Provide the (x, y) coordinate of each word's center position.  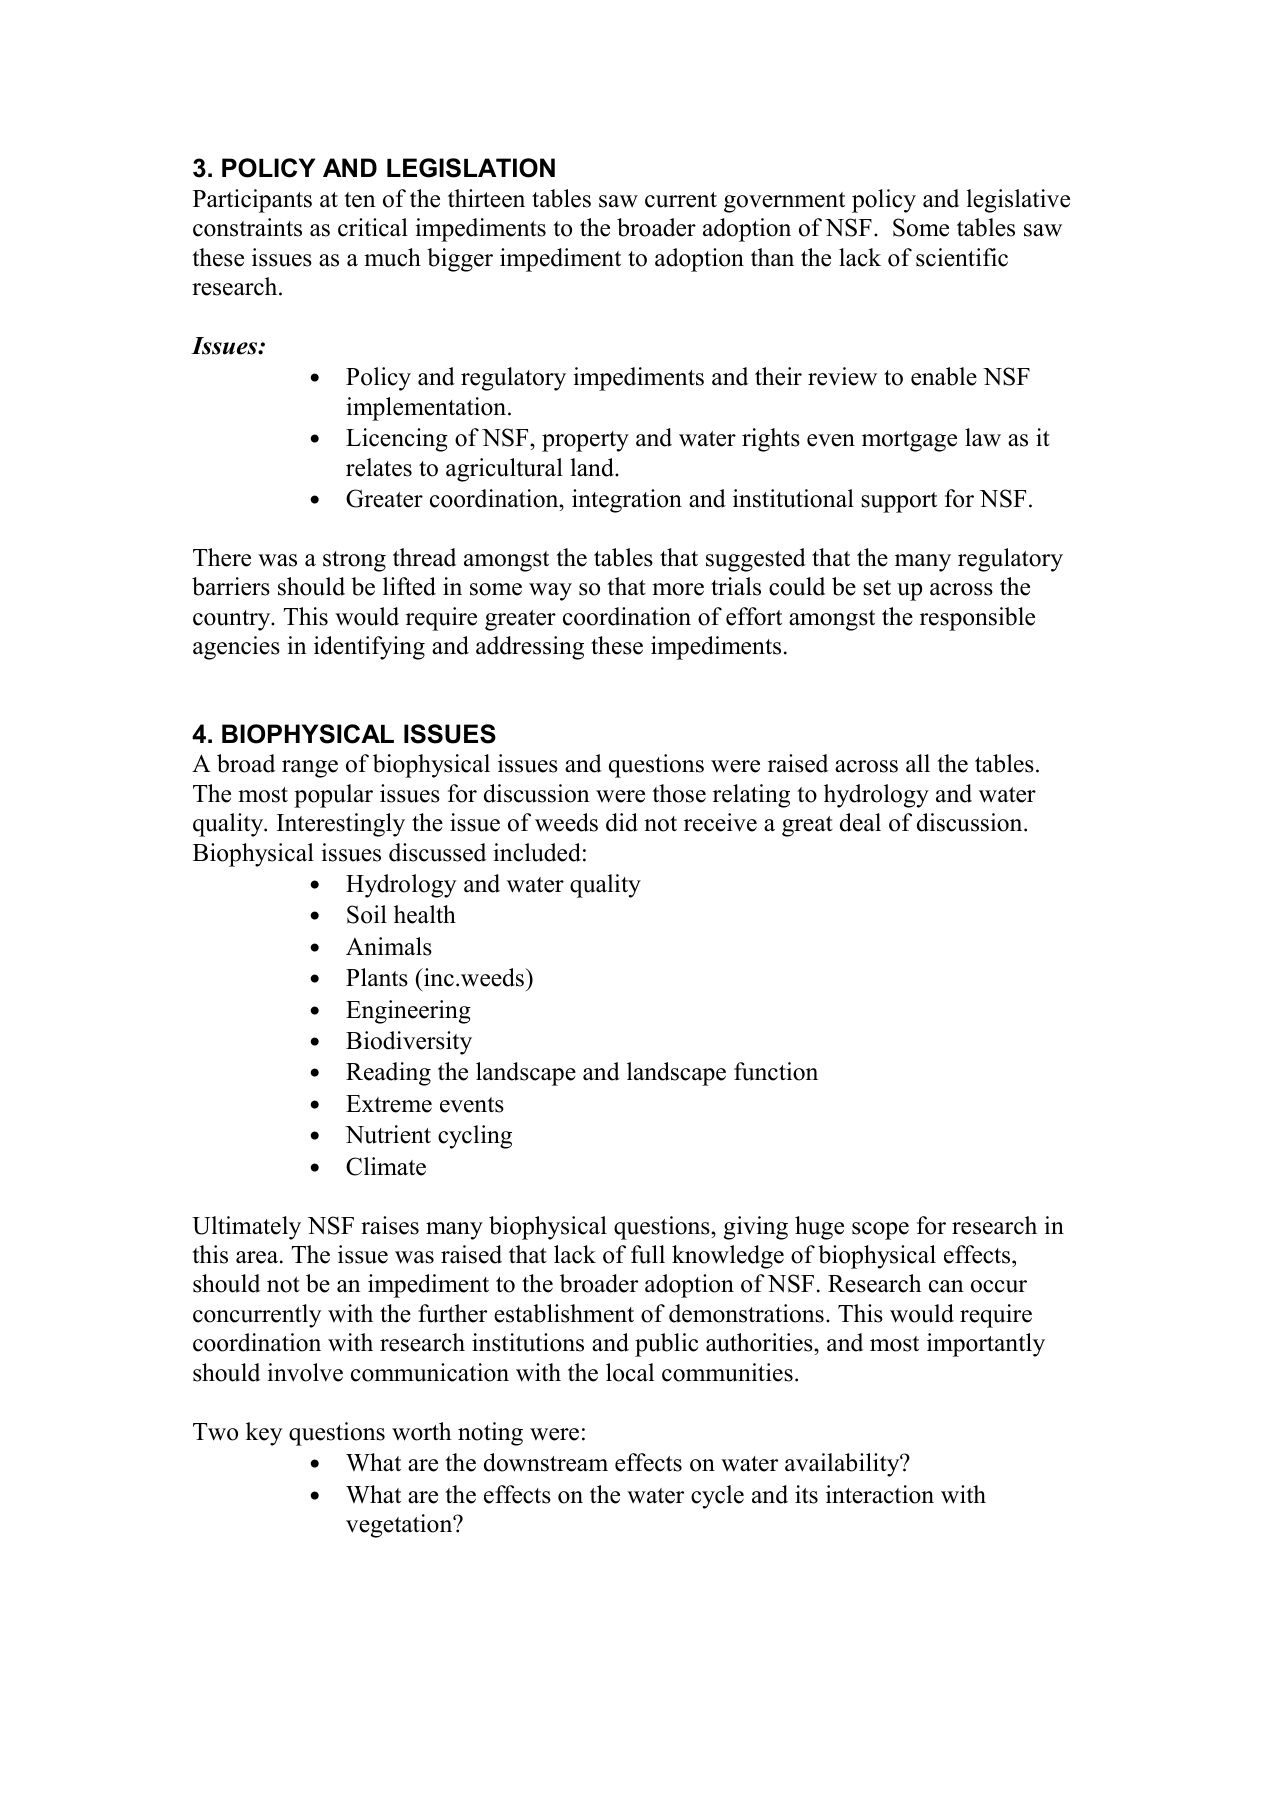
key (264, 1434)
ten (360, 200)
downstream (546, 1462)
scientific (962, 257)
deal (860, 822)
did (622, 822)
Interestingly (341, 825)
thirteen (486, 198)
